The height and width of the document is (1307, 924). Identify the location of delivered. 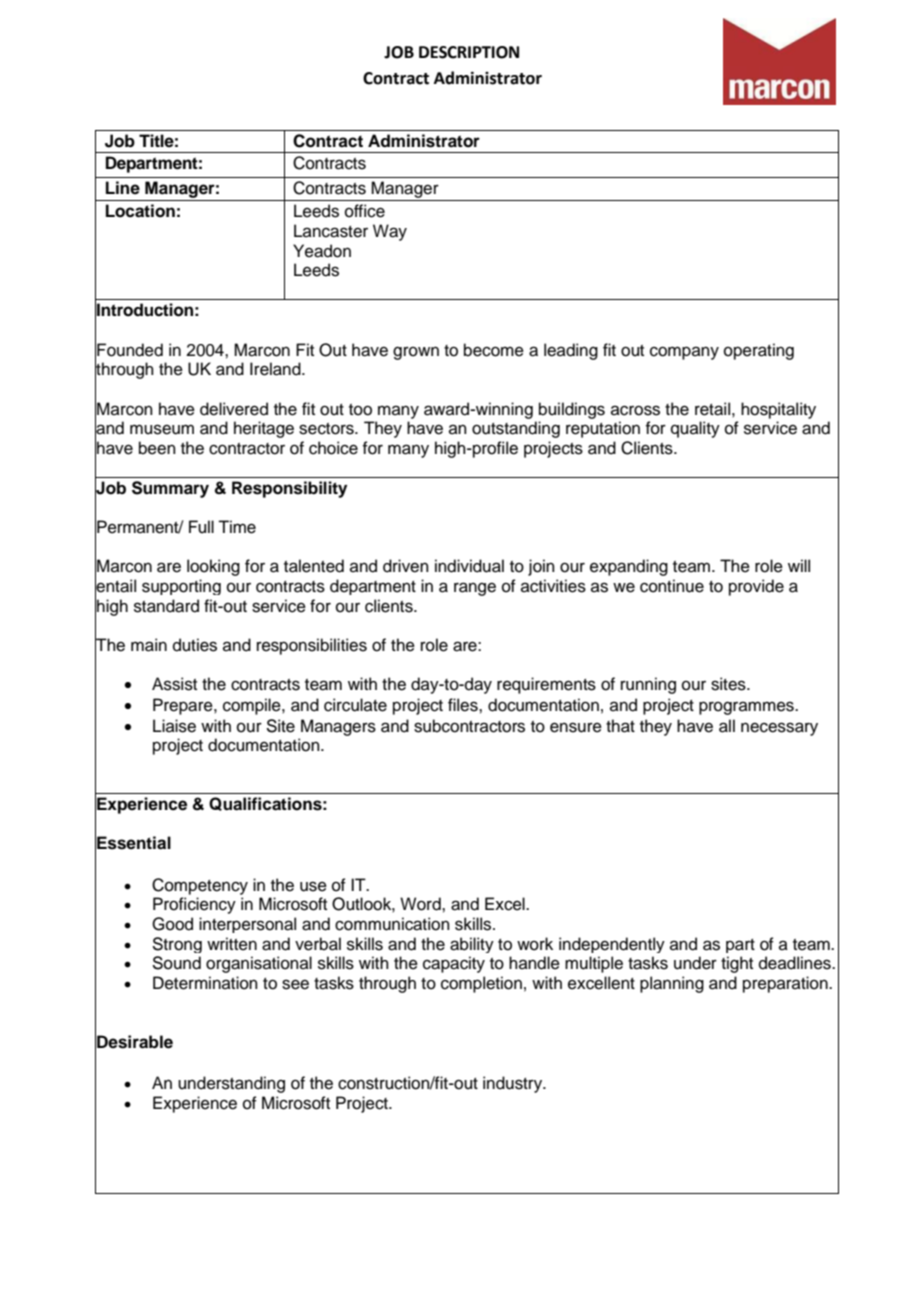
(234, 409).
